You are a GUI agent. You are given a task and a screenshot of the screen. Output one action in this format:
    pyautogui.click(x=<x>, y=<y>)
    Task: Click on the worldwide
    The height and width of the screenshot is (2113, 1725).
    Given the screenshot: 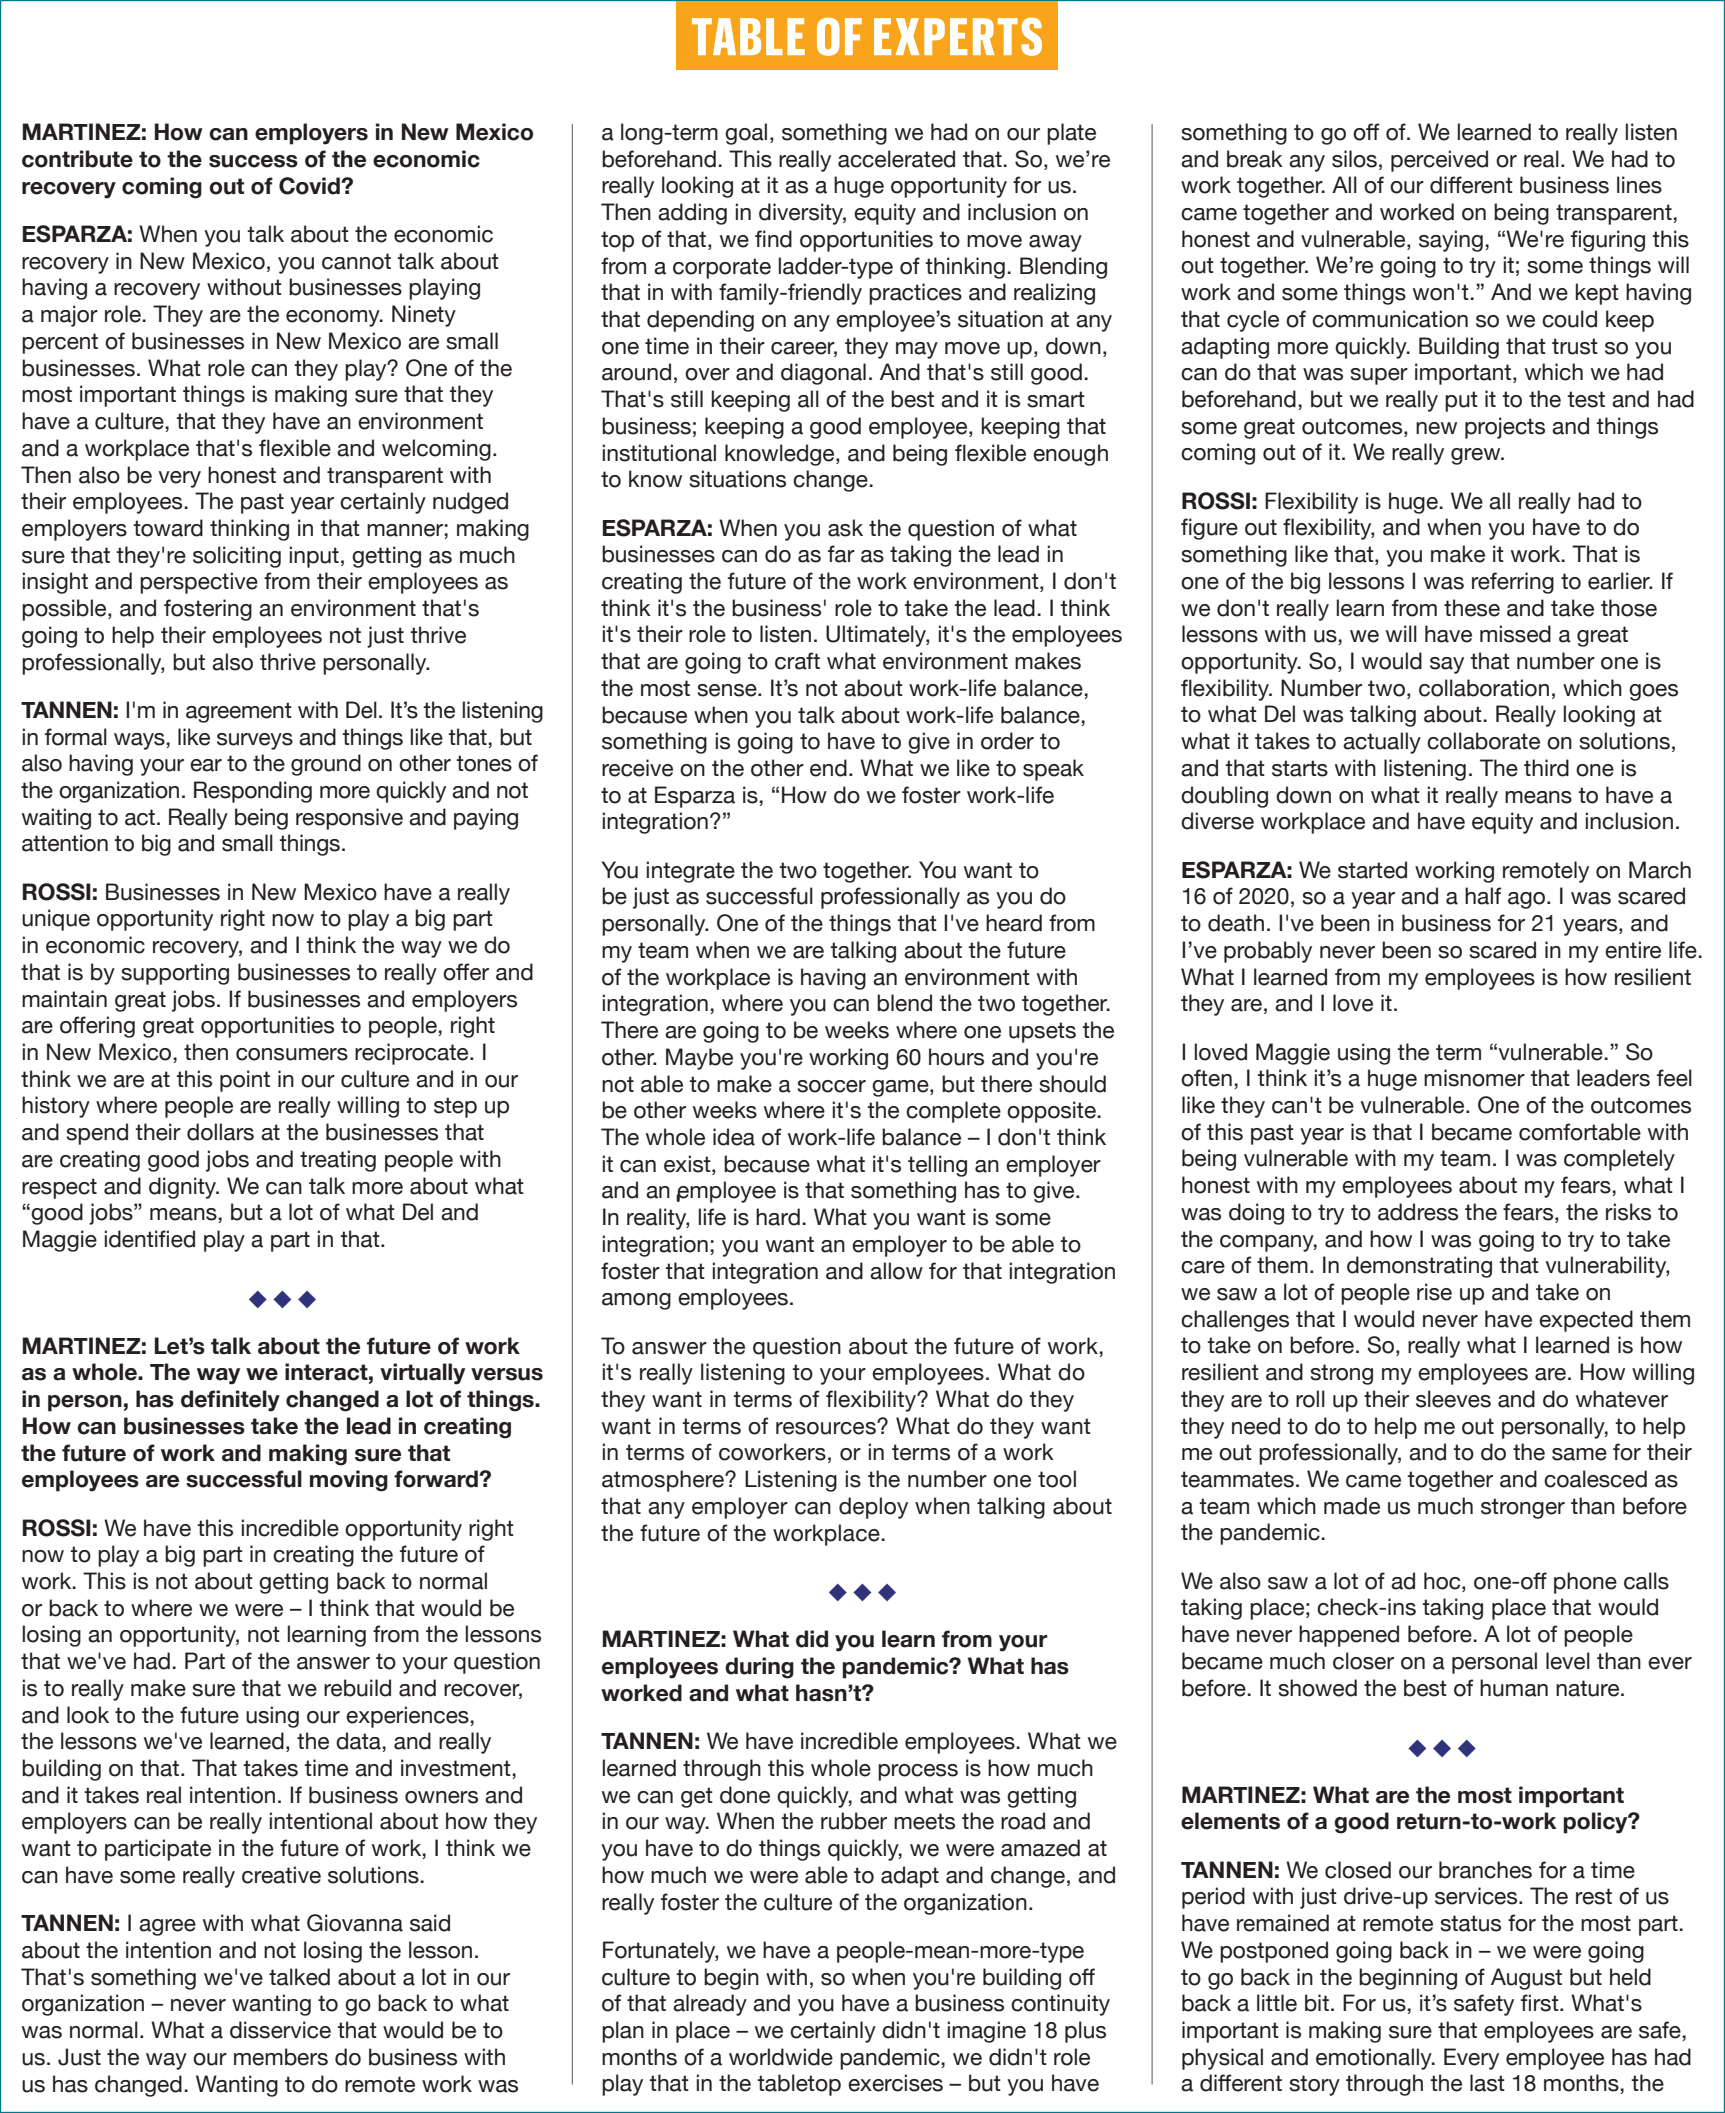 What is the action you would take?
    pyautogui.click(x=781, y=2057)
